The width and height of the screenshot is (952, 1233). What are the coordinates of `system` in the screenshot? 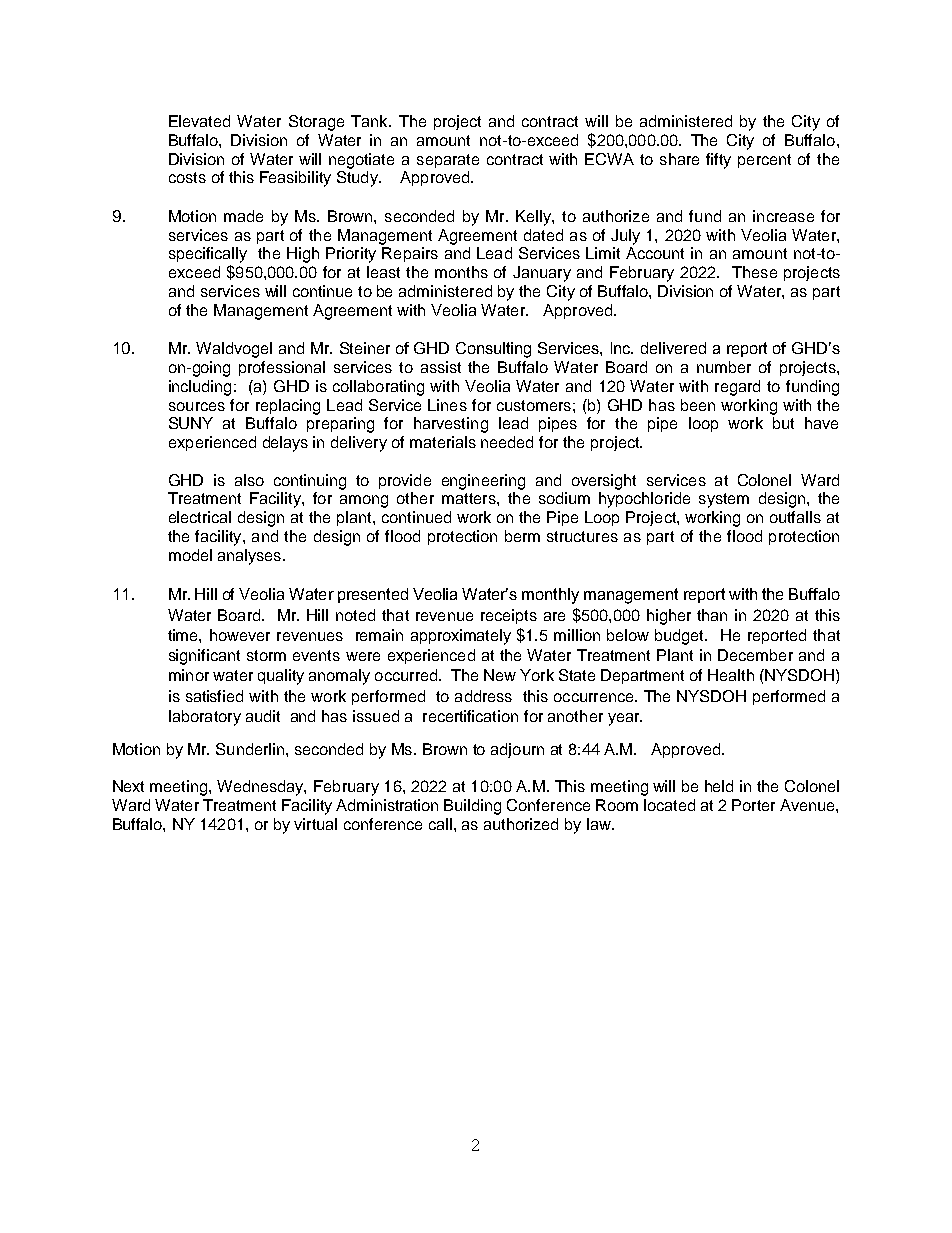 It's located at (724, 500).
